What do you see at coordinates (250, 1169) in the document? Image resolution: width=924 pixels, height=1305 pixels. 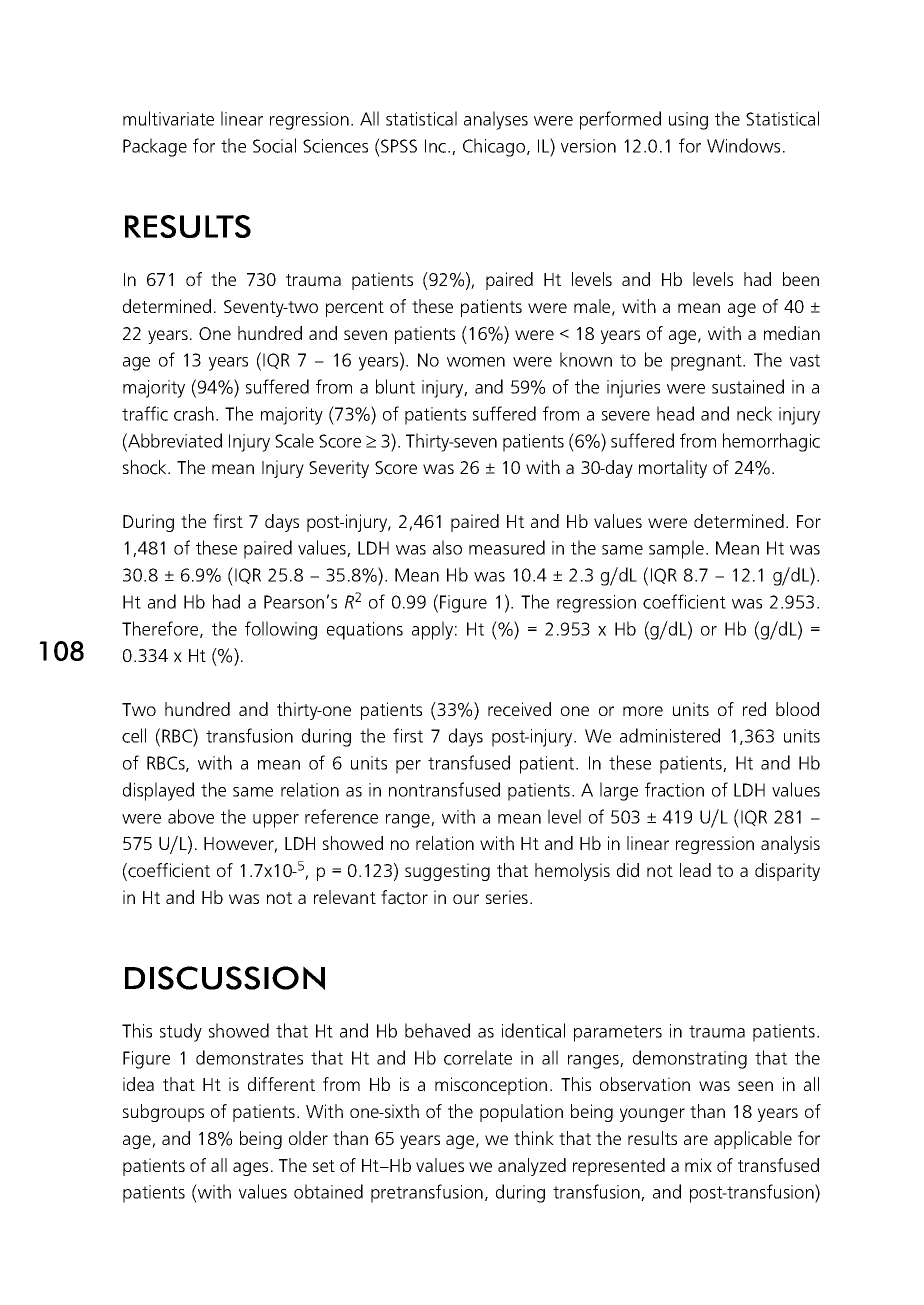 I see `ages` at bounding box center [250, 1169].
